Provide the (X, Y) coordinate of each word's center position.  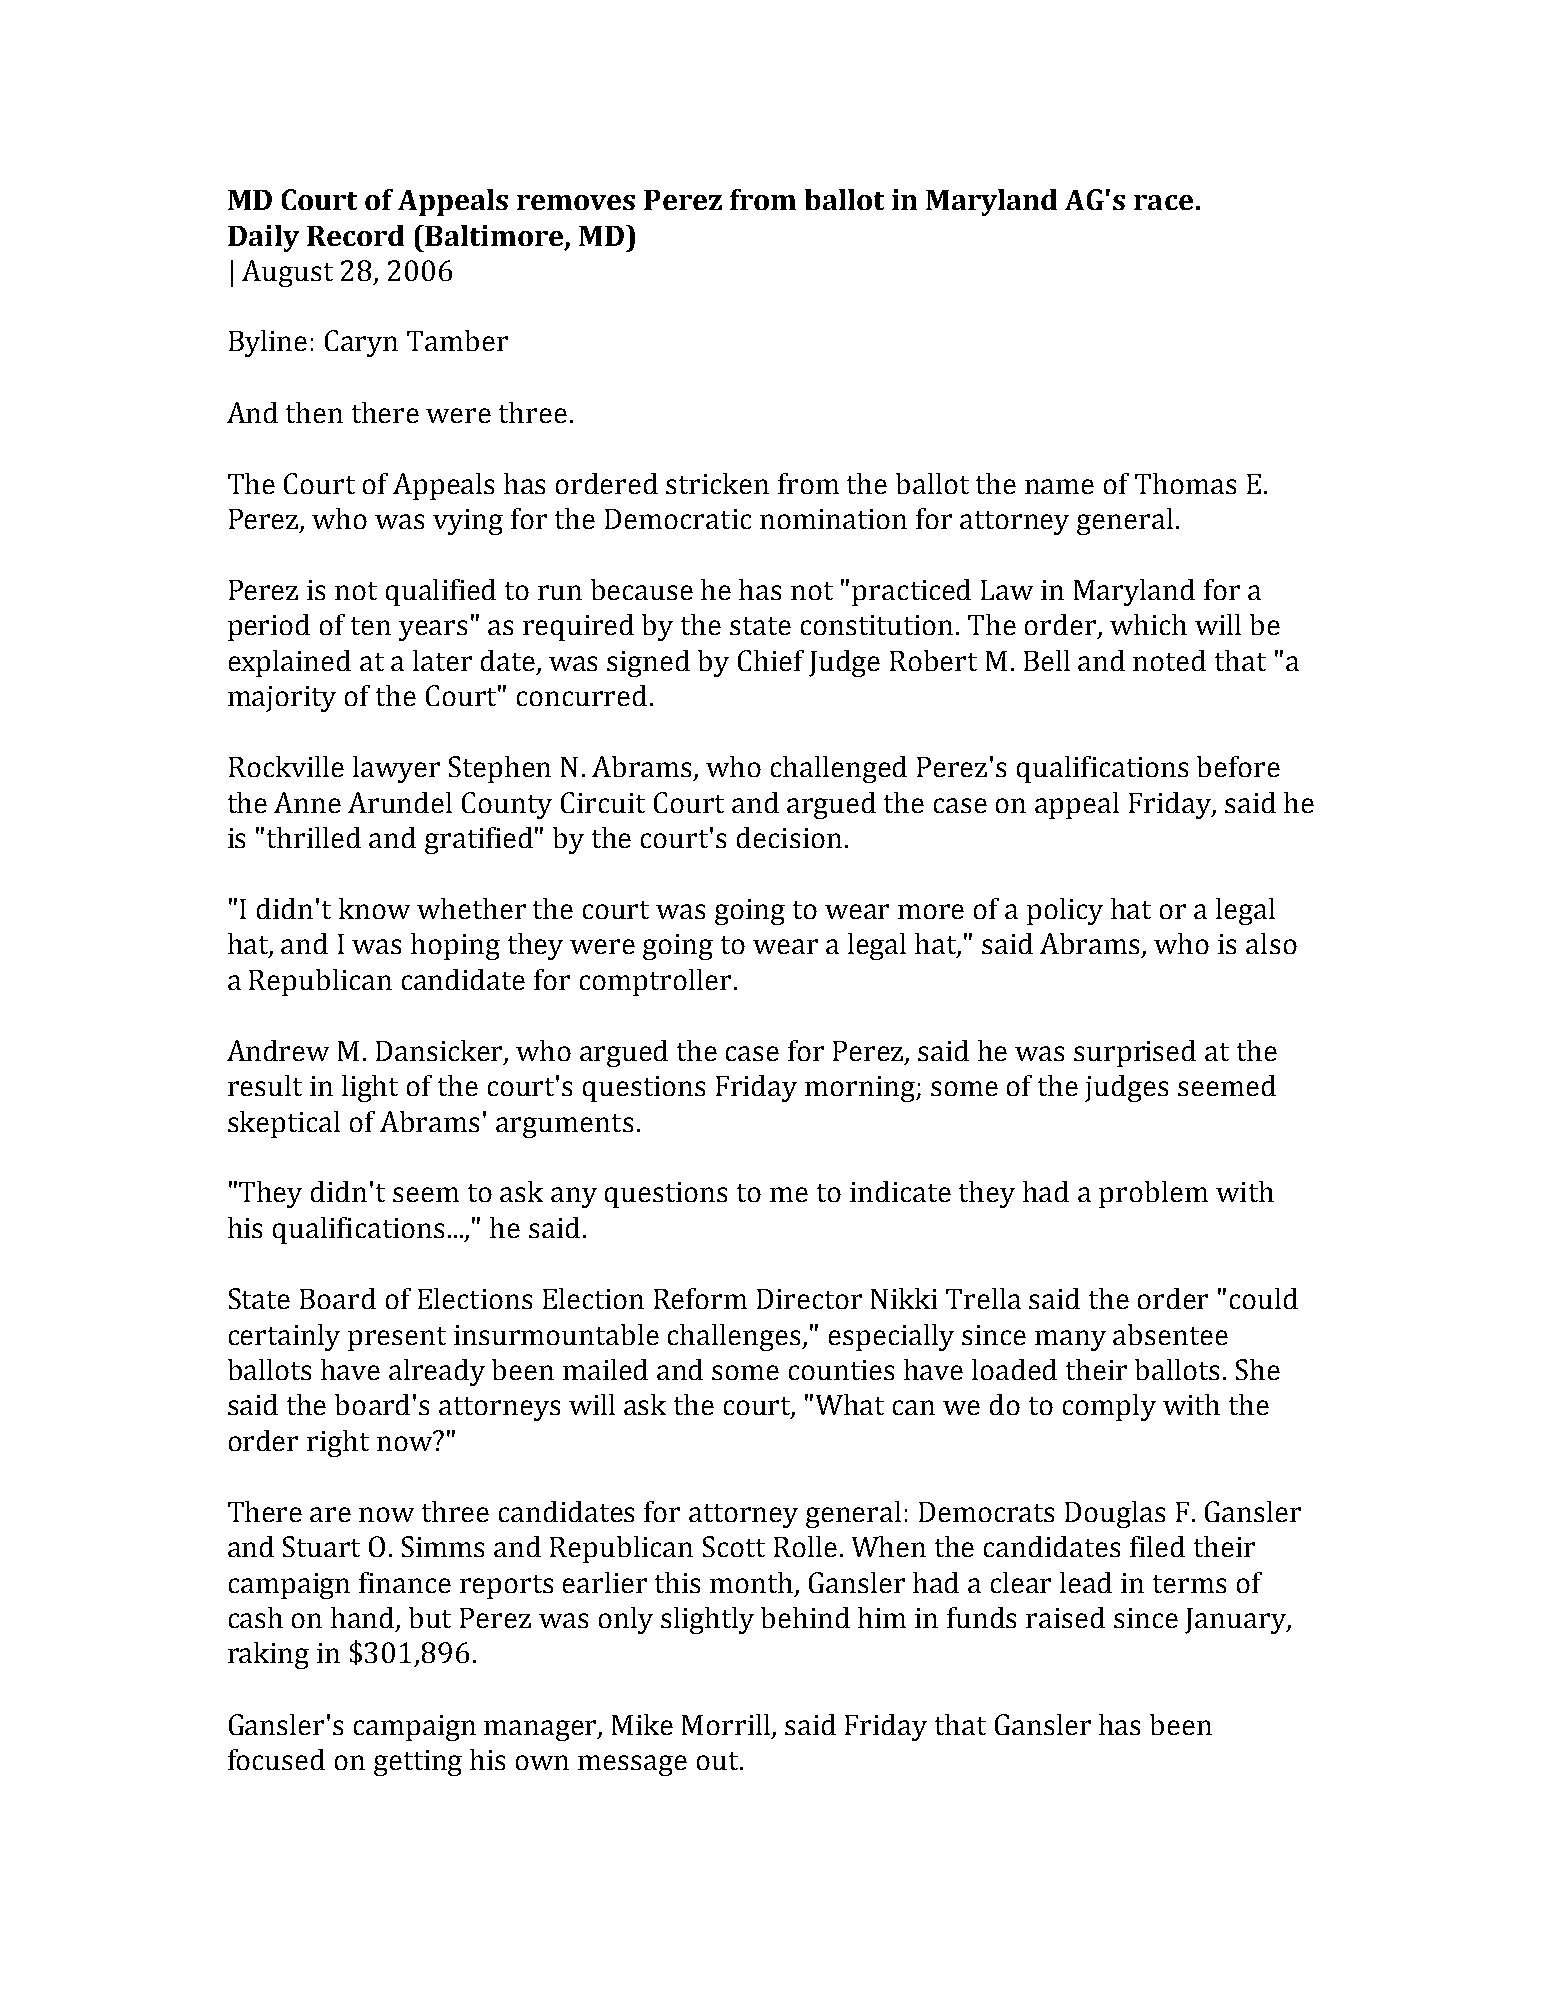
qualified (441, 592)
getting (418, 1763)
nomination (833, 519)
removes (576, 202)
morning (861, 1089)
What (850, 1404)
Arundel (400, 802)
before (1238, 766)
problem (1153, 1194)
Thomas (1185, 483)
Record (355, 235)
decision (789, 837)
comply (1109, 1407)
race (1163, 202)
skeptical (284, 1124)
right (338, 1443)
